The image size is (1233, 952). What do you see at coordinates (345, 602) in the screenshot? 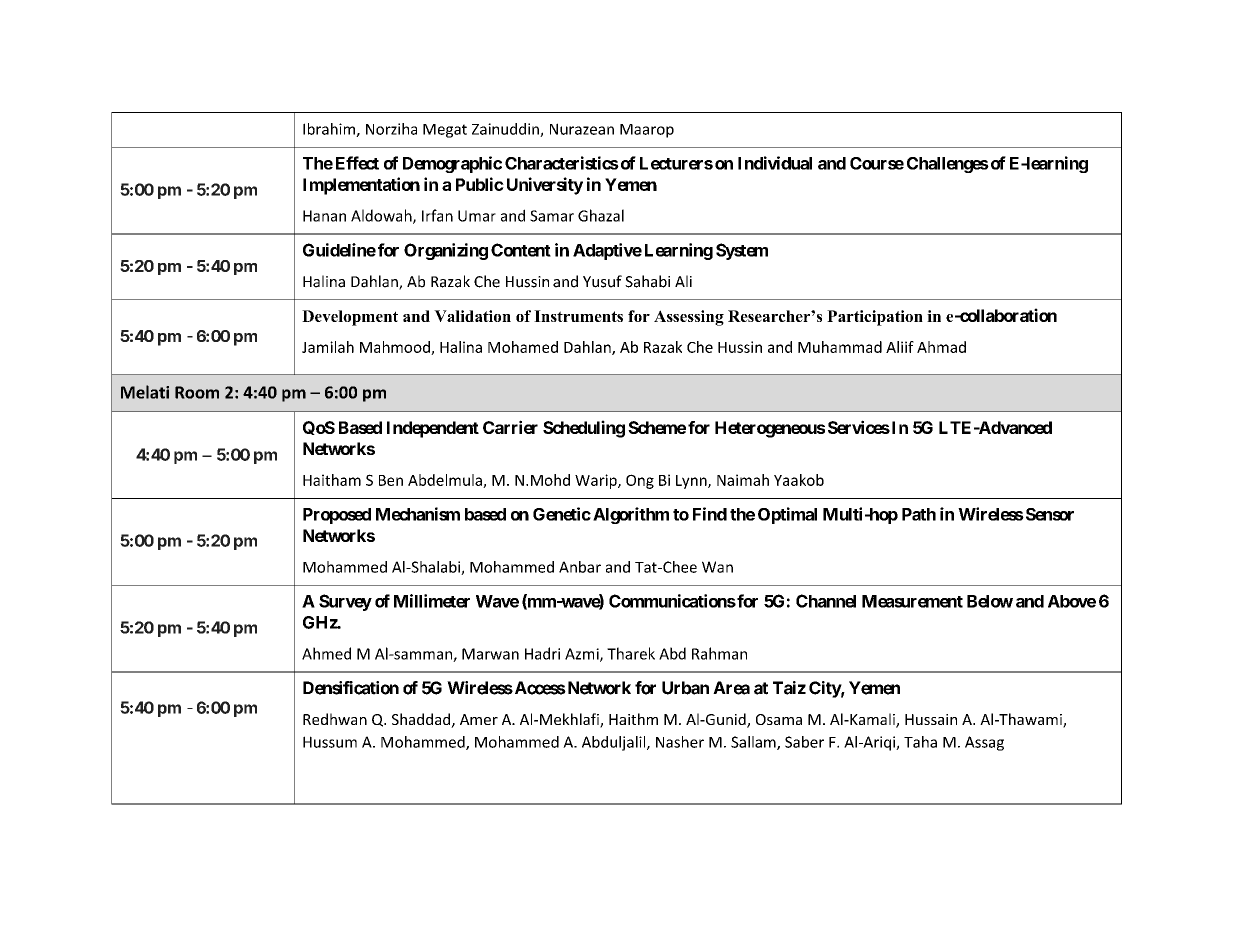
I see `Survey` at bounding box center [345, 602].
